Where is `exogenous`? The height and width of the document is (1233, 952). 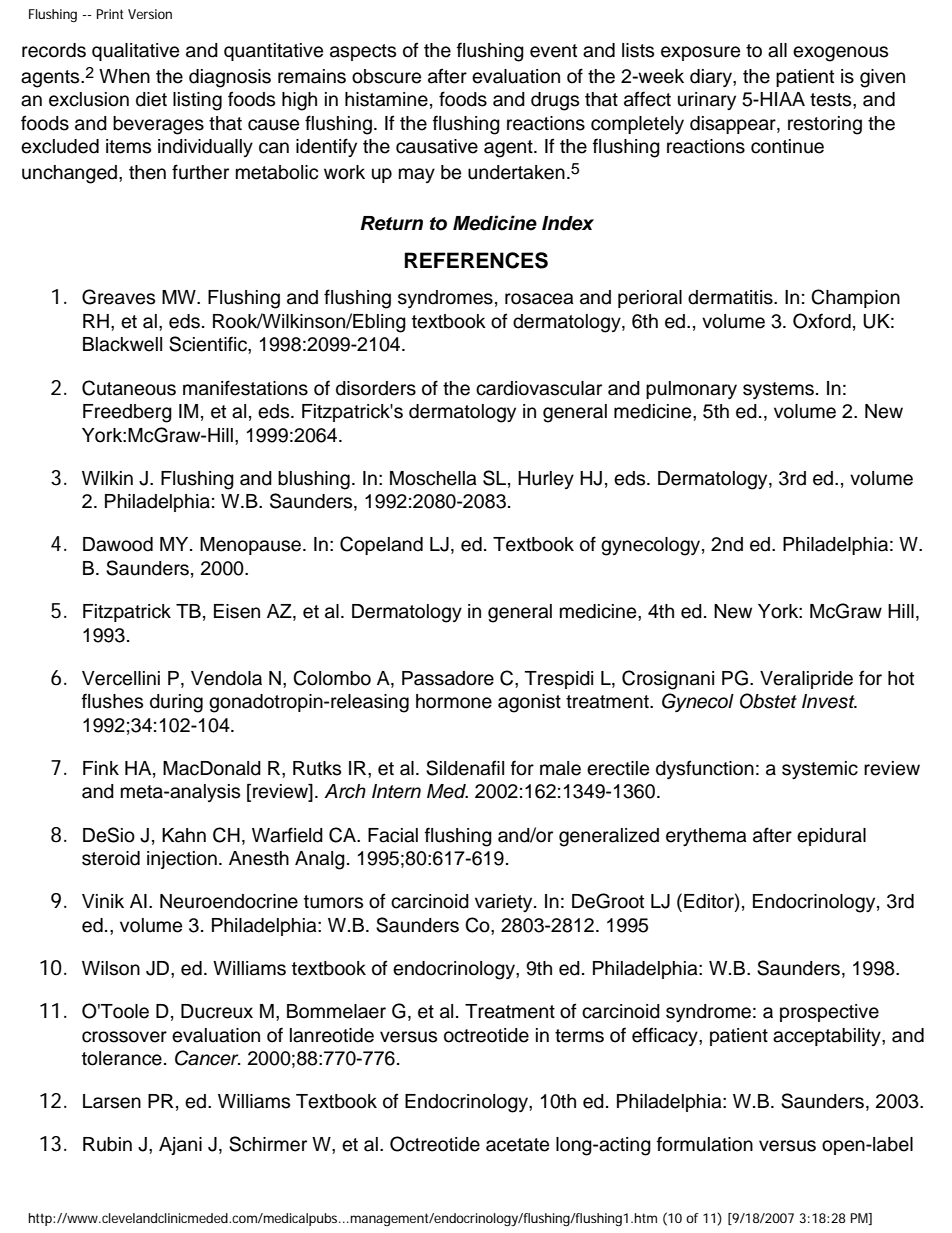
exogenous is located at coordinates (840, 54).
